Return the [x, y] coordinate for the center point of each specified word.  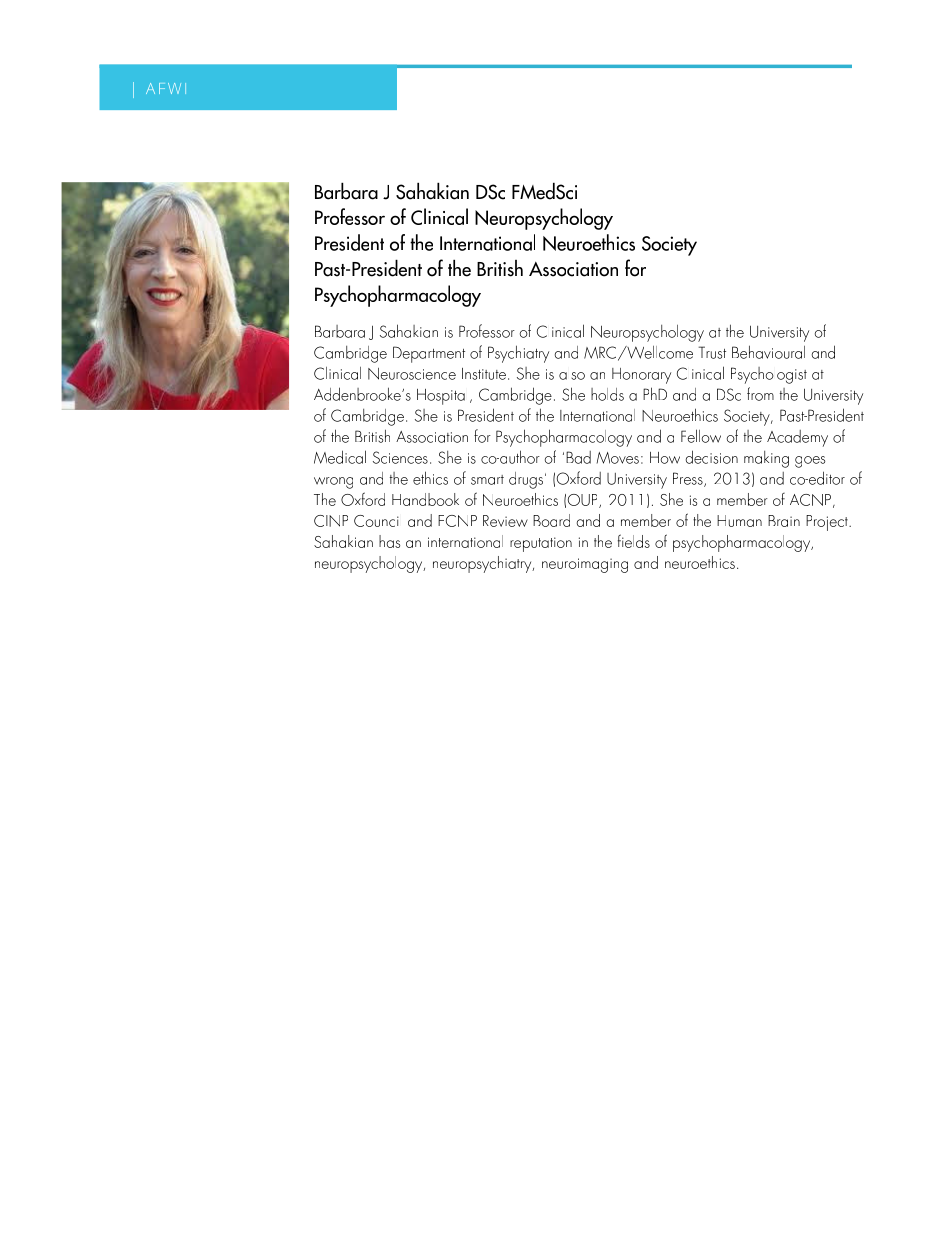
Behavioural [768, 352]
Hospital [441, 397]
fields [634, 541]
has [389, 541]
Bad [578, 457]
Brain [784, 521]
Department [429, 354]
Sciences [400, 457]
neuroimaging [585, 565]
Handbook [425, 499]
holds [607, 394]
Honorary [641, 376]
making [766, 459]
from [760, 394]
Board [551, 520]
